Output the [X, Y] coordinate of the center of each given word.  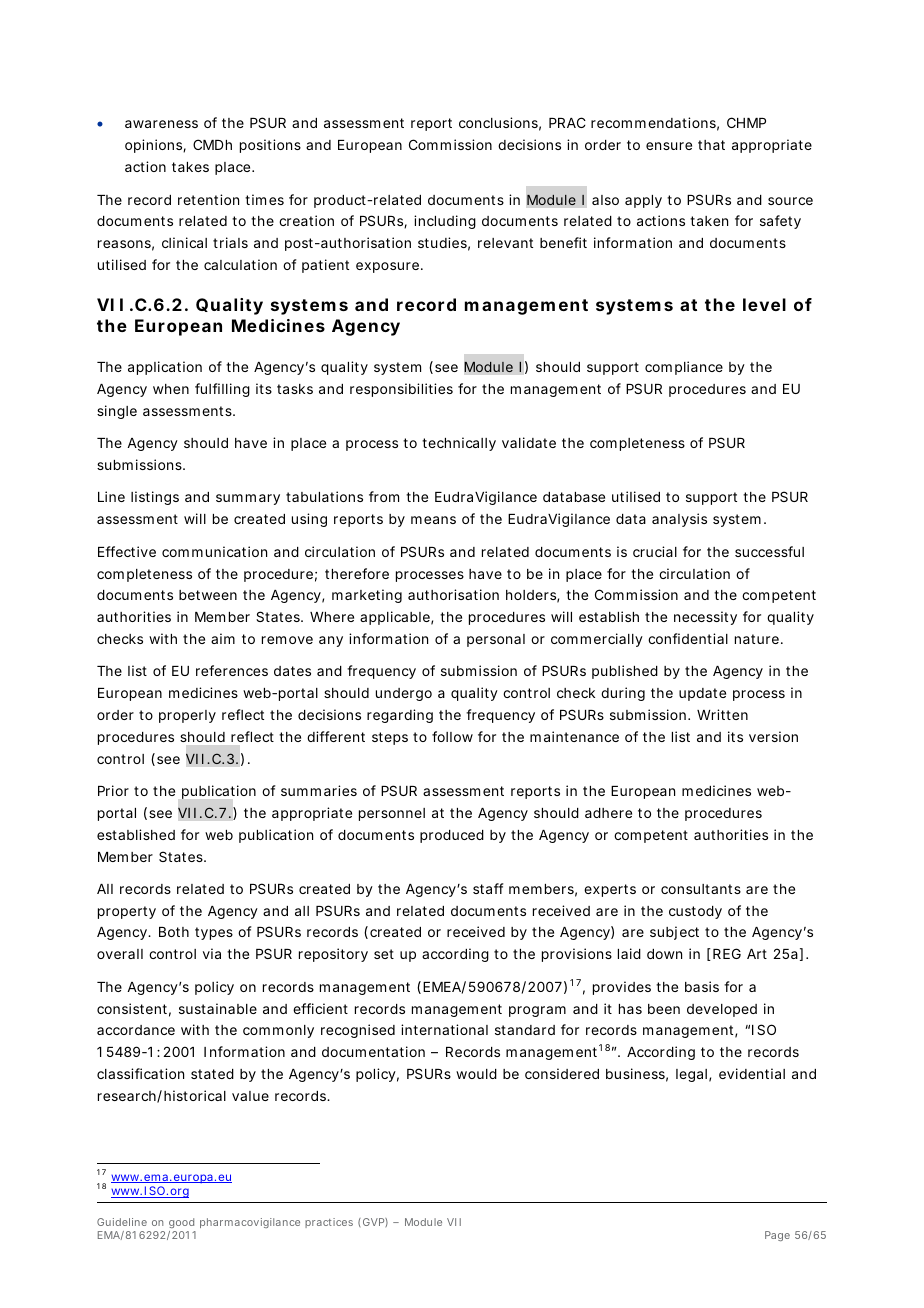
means [433, 520]
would [476, 1074]
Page [777, 1236]
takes [190, 167]
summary [248, 499]
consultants [701, 889]
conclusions [500, 124]
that [711, 145]
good [181, 1223]
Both [174, 932]
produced [452, 836]
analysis [679, 520]
